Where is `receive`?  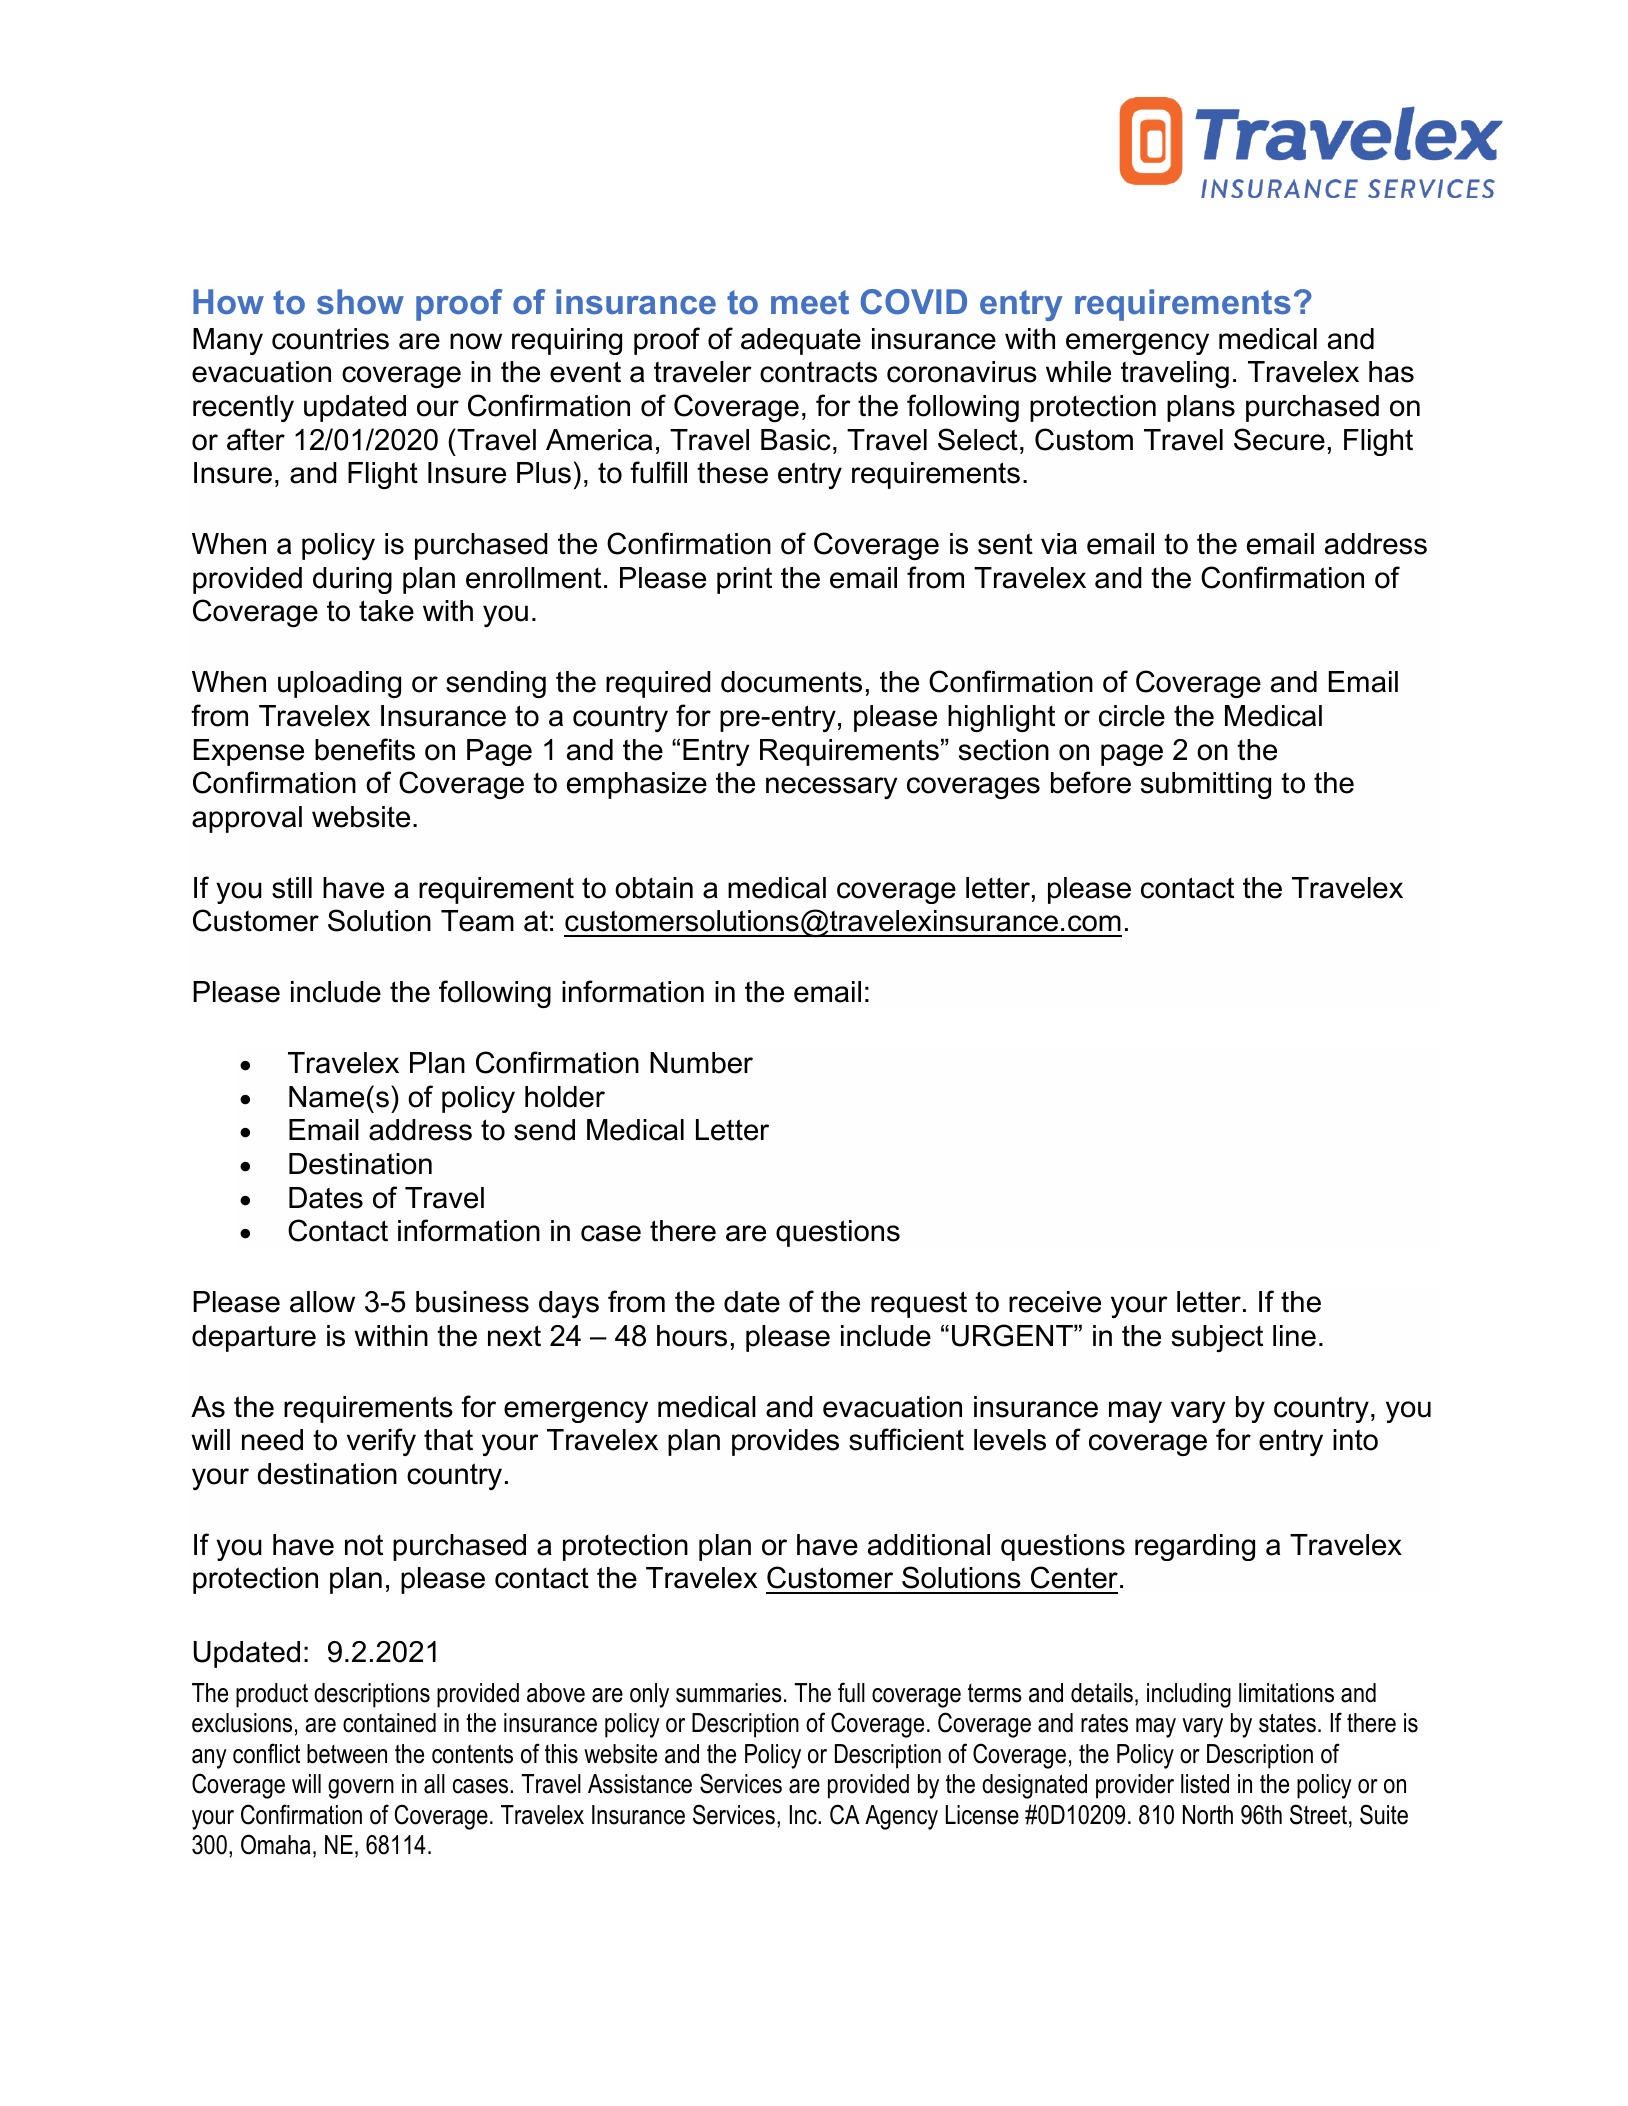
receive is located at coordinates (1055, 1302).
